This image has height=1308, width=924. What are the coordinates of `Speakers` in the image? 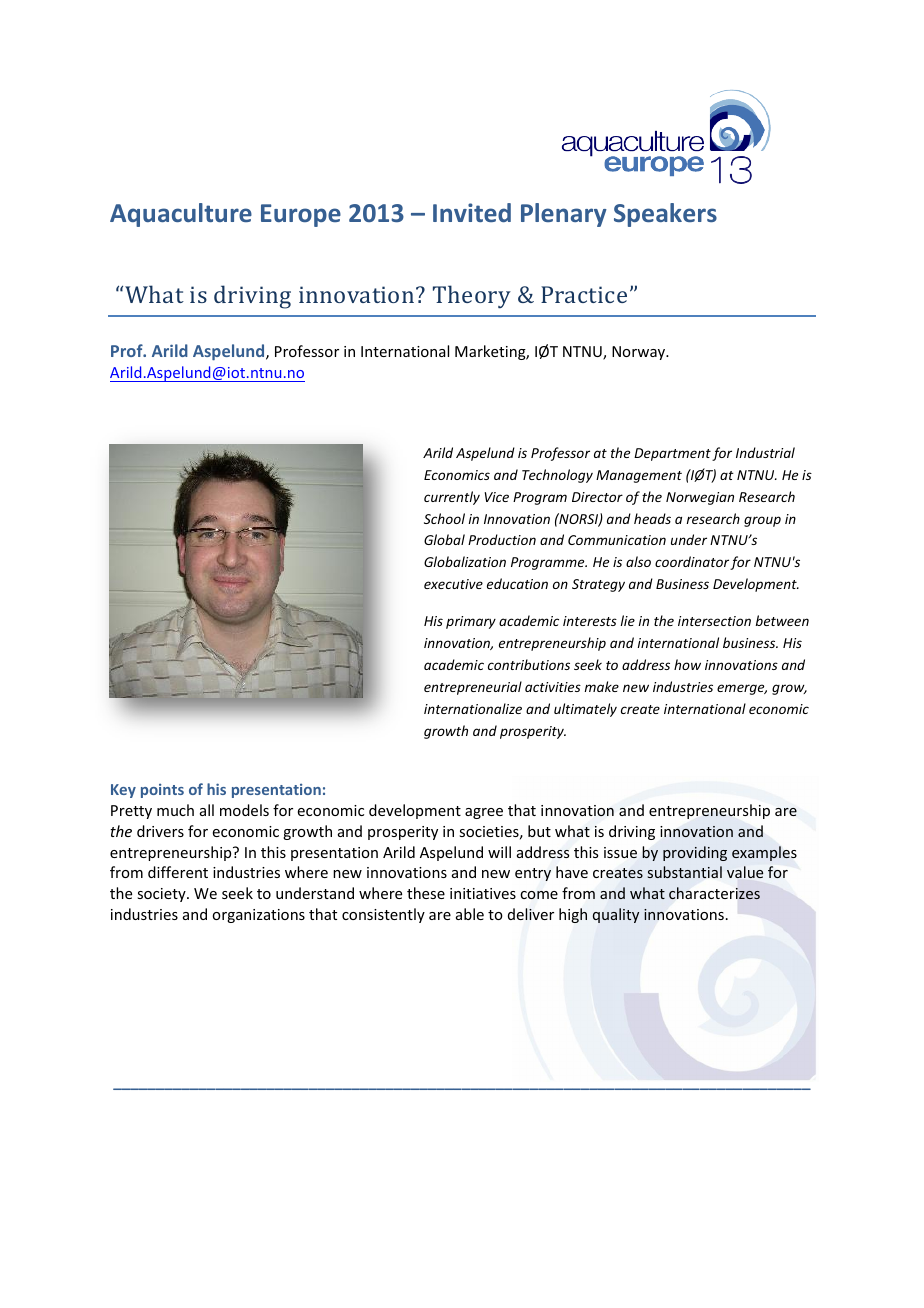 It's located at (665, 215).
